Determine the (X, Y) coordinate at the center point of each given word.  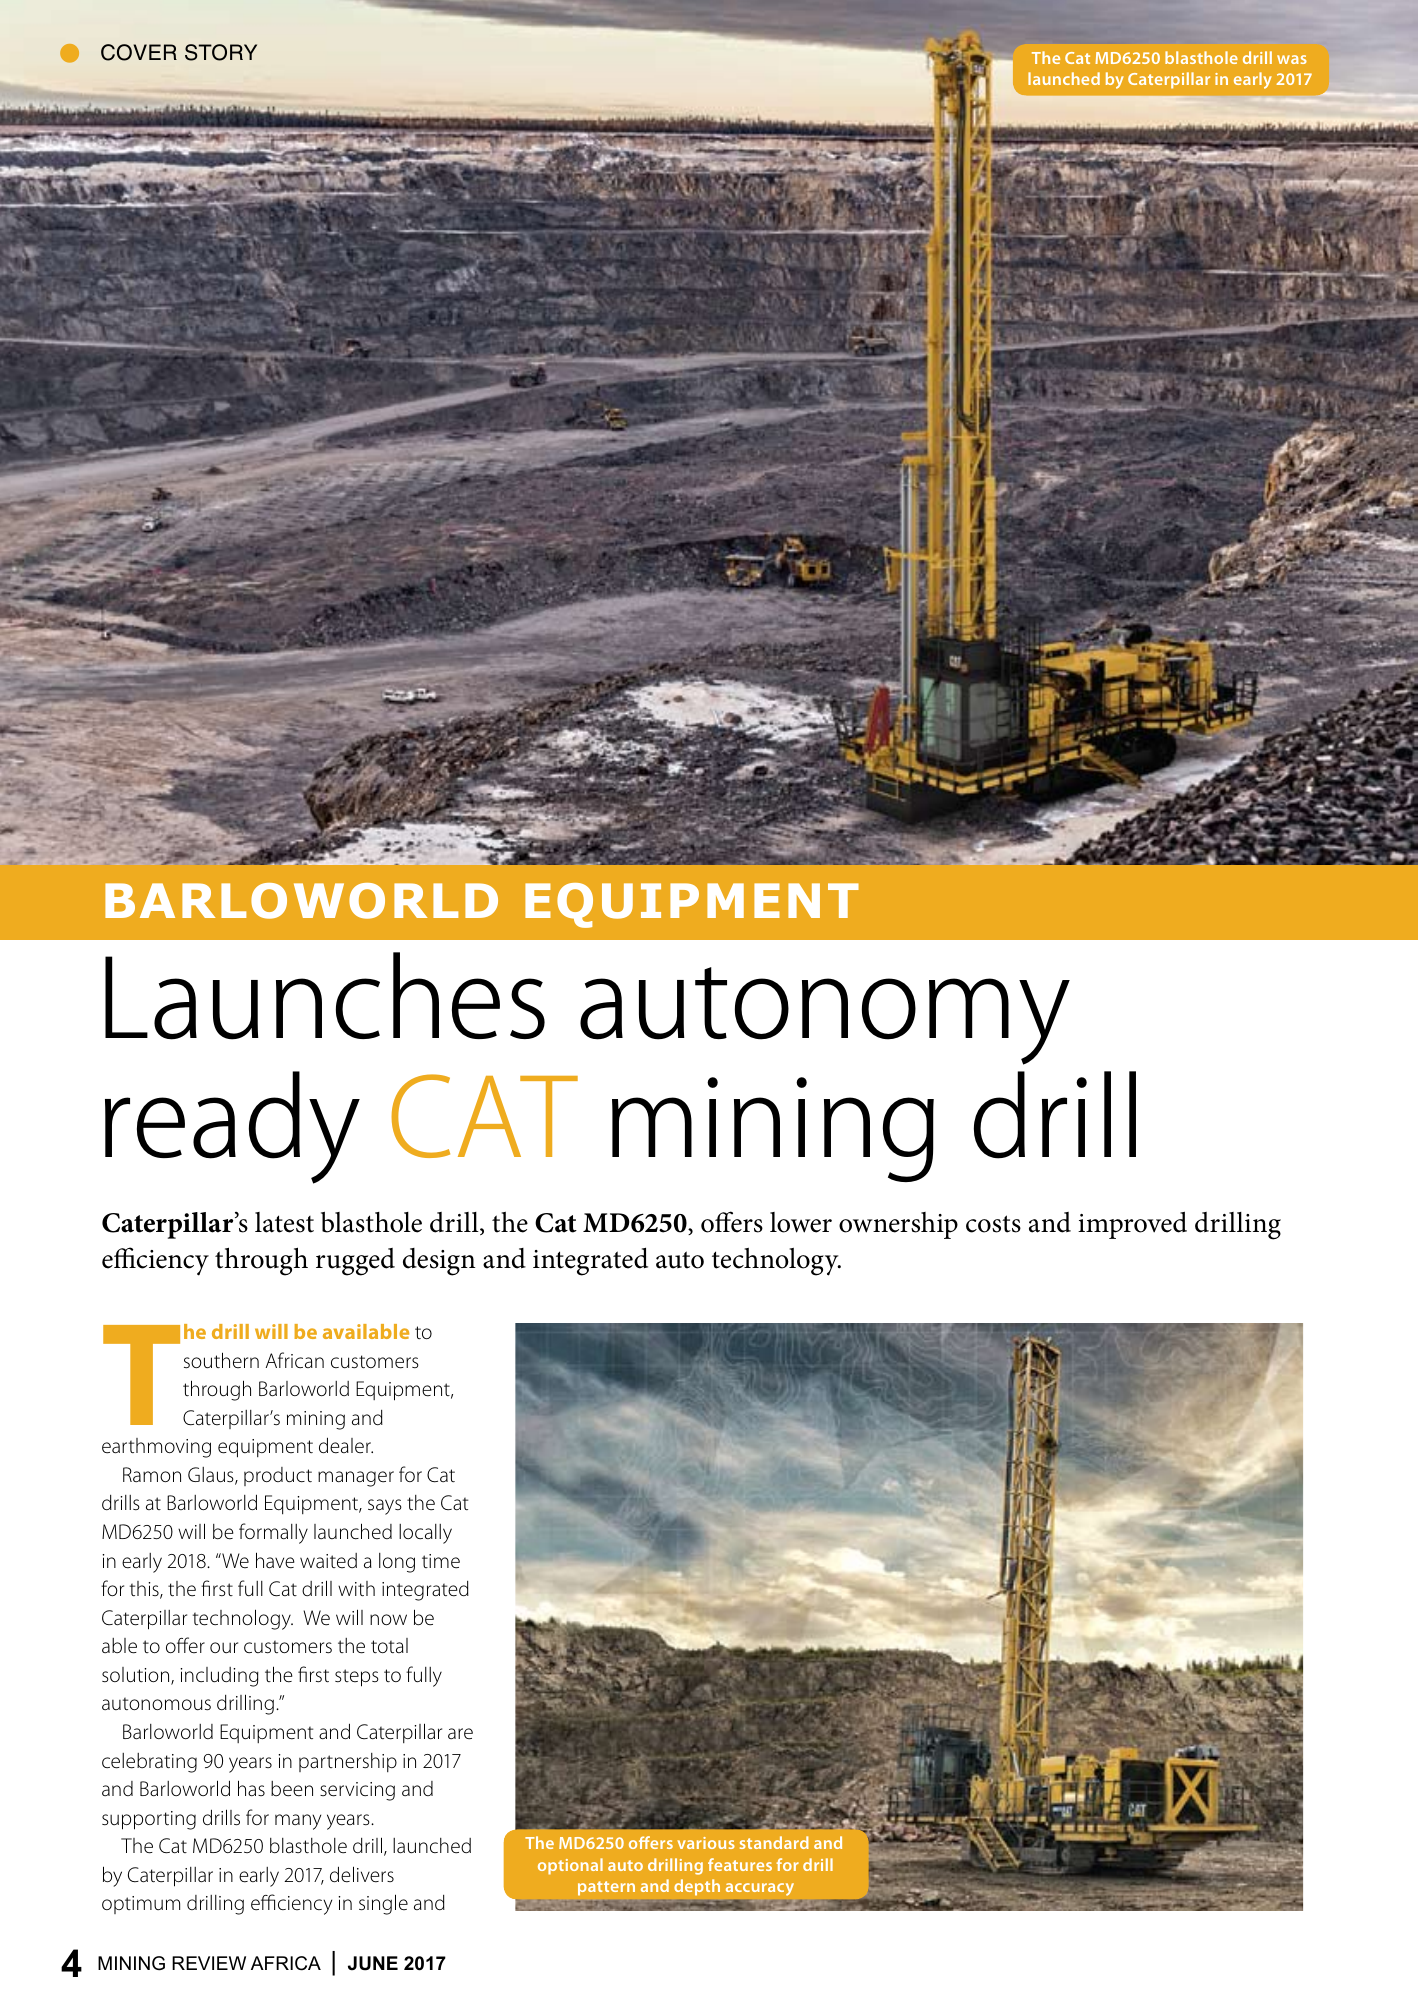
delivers (362, 1874)
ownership (898, 1225)
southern (221, 1360)
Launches (325, 996)
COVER (139, 52)
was (1292, 59)
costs (993, 1224)
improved (1132, 1225)
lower (801, 1222)
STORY (221, 52)
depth (697, 1887)
